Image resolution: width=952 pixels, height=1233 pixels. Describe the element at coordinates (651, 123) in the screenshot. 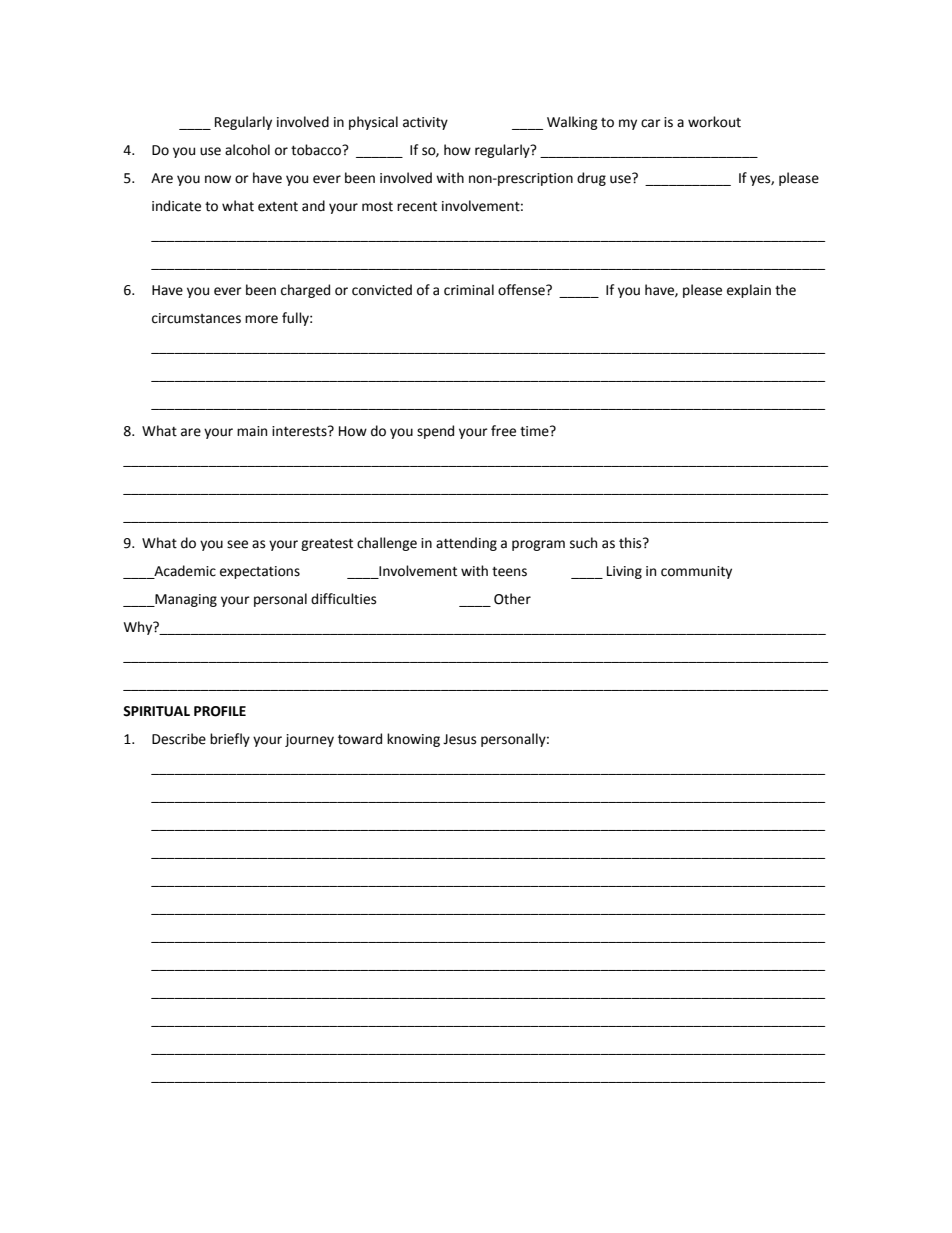

I see `car` at that location.
